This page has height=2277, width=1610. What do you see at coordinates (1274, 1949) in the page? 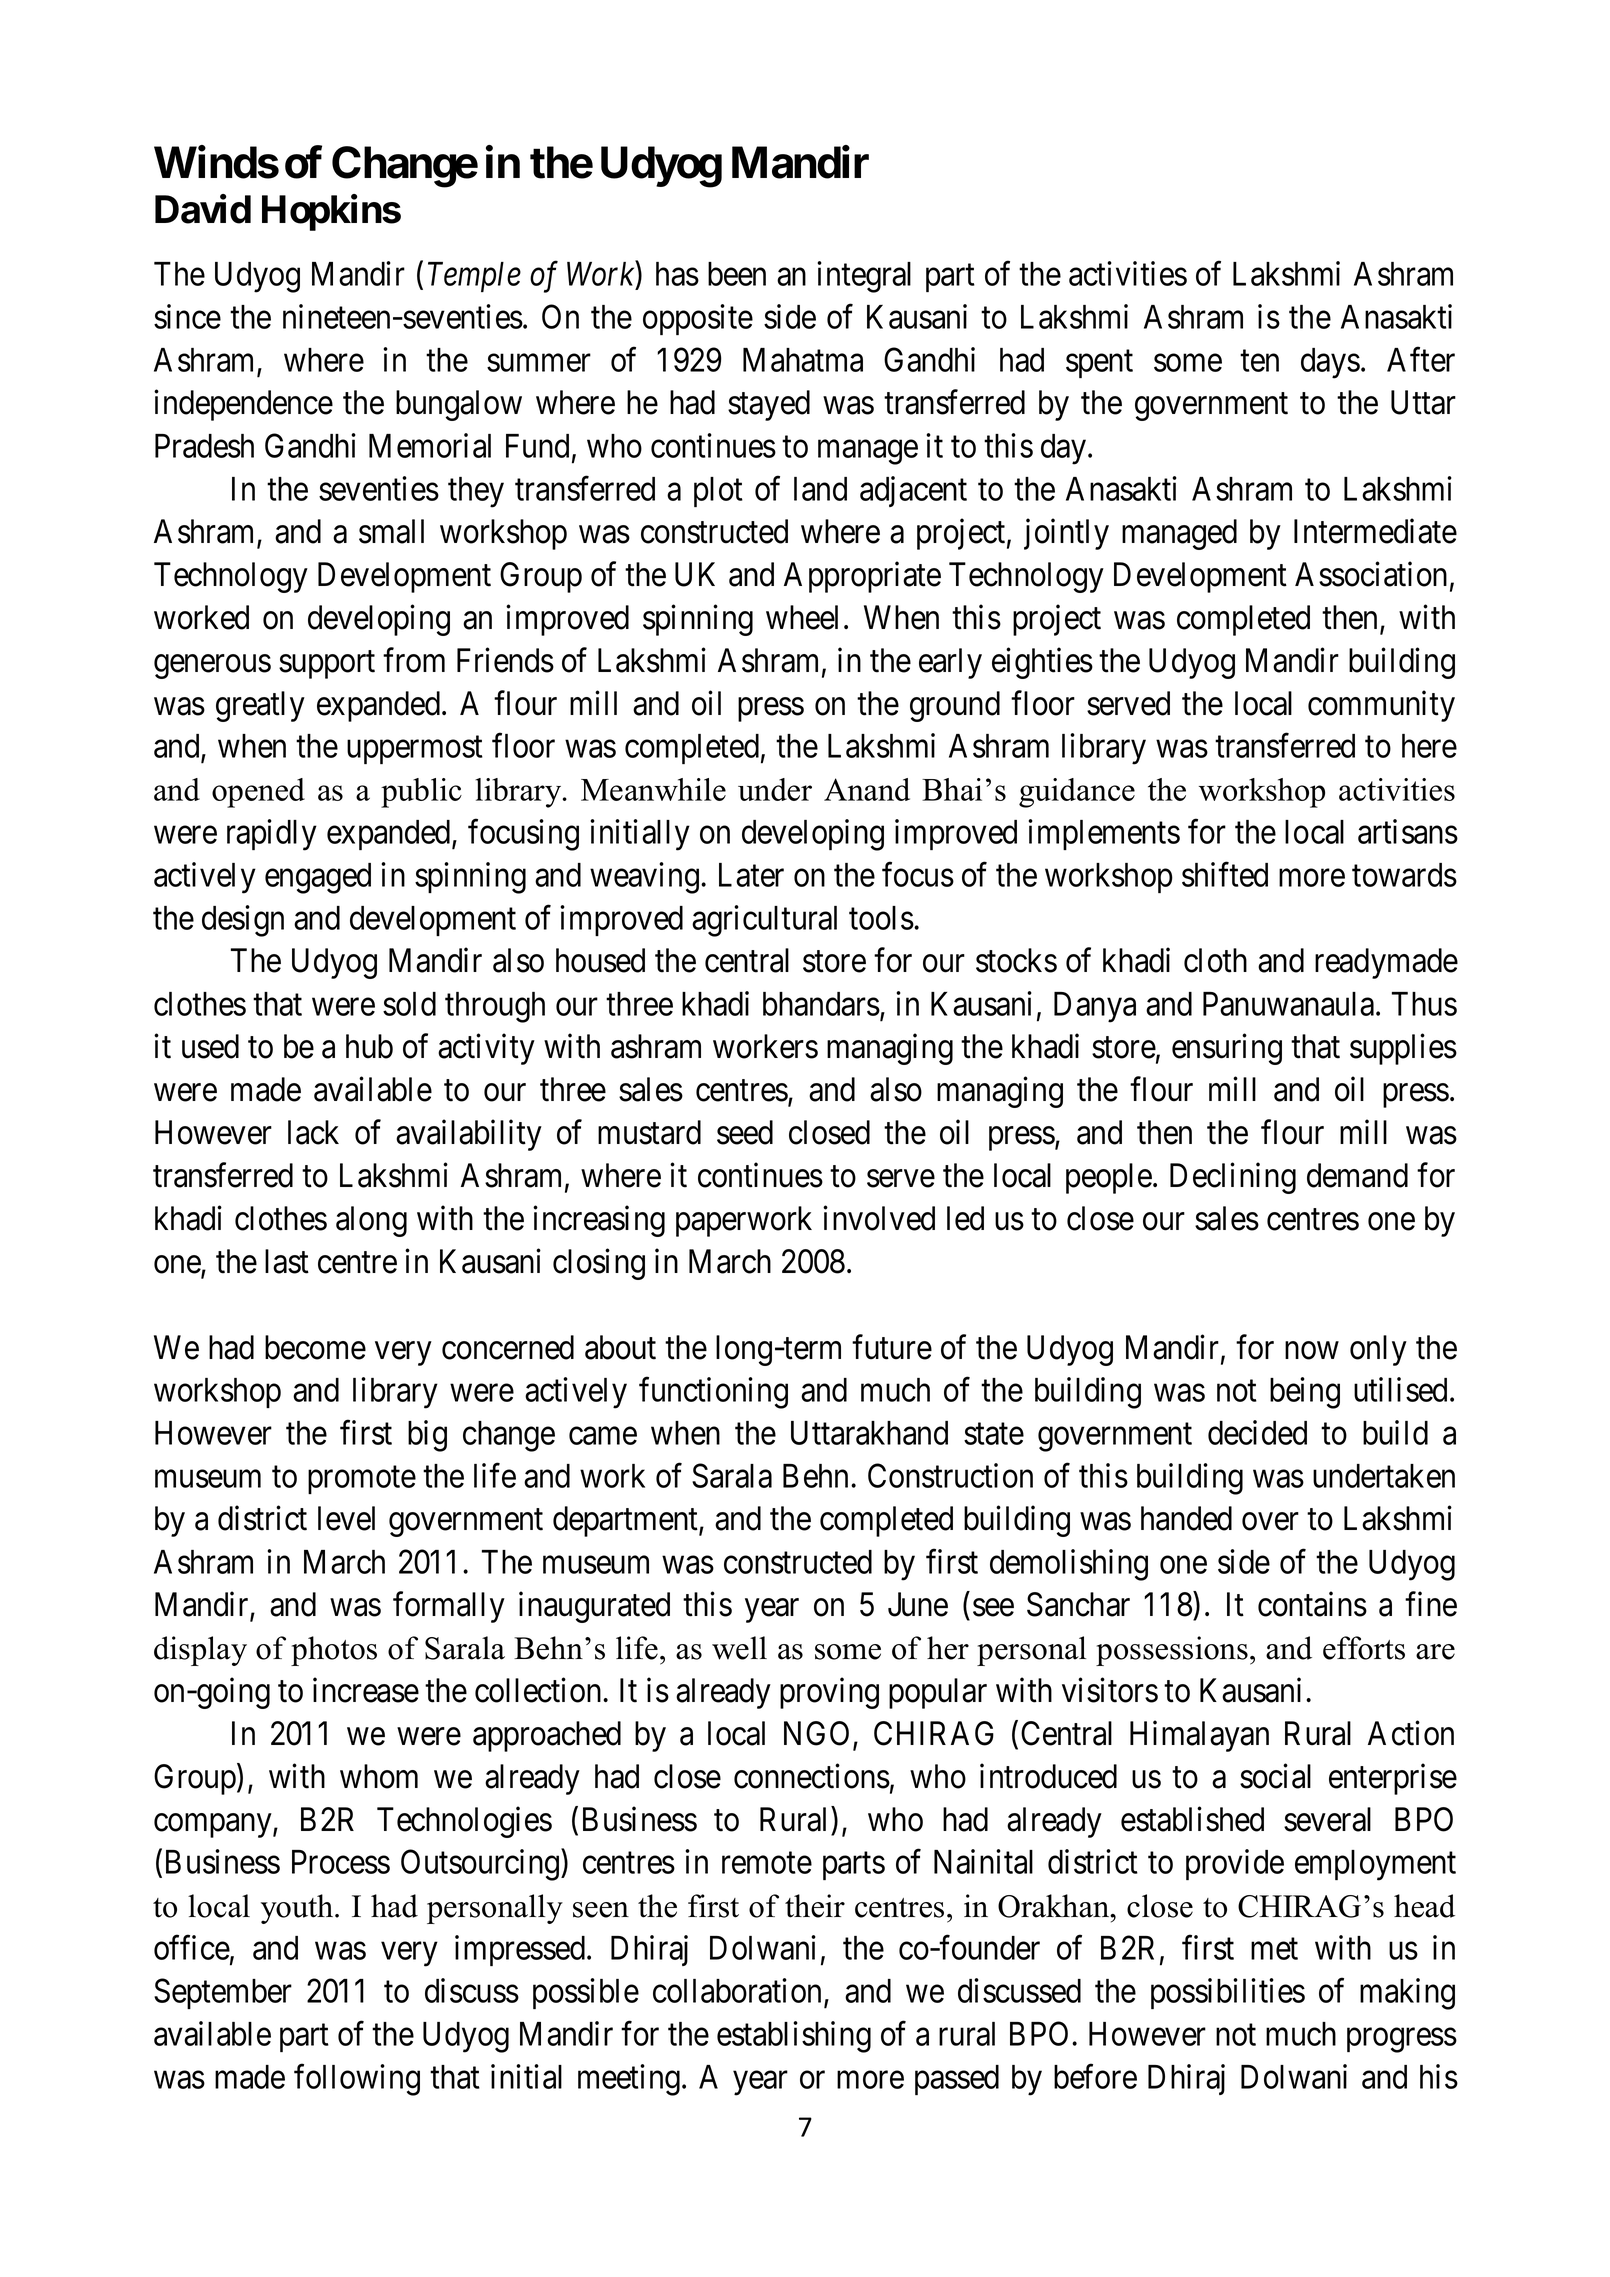
I see `met` at bounding box center [1274, 1949].
